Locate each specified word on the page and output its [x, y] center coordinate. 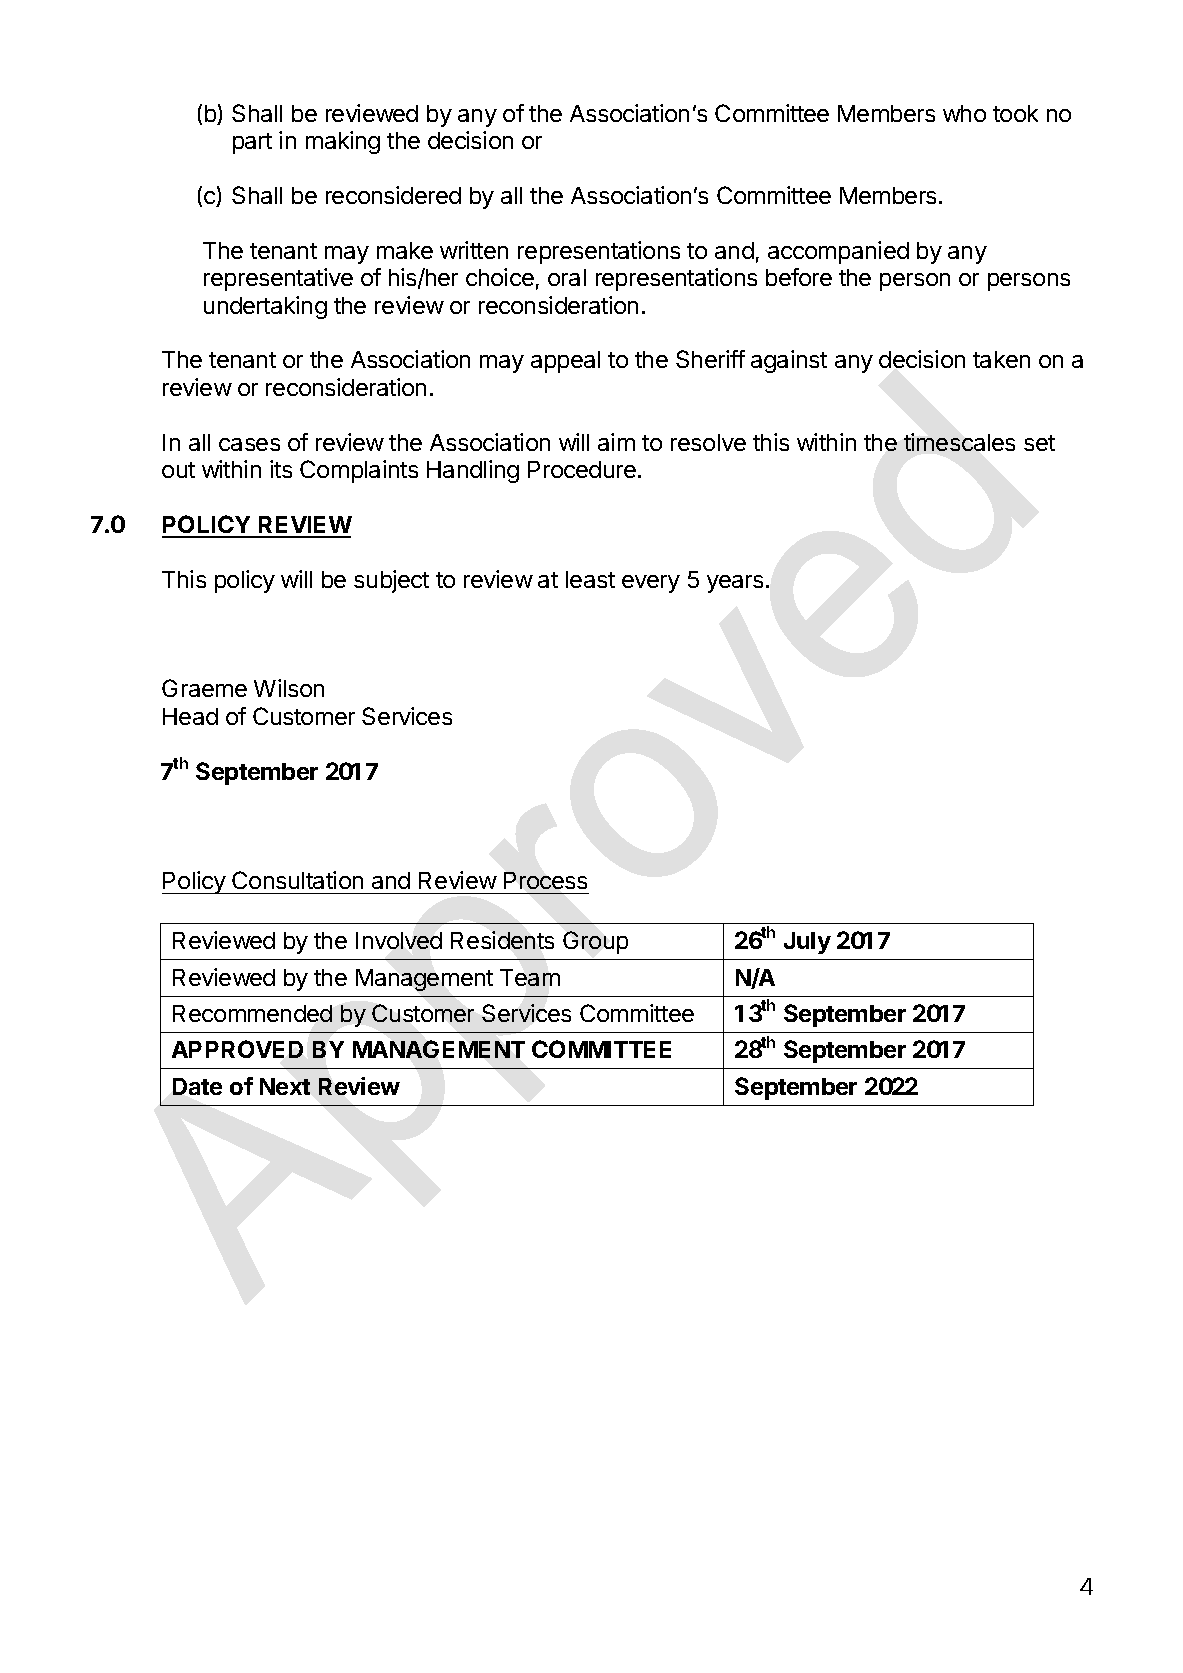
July [807, 943]
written [474, 250]
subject [391, 581]
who [964, 113]
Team [530, 977]
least [590, 579]
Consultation [297, 880]
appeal [565, 362]
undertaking [265, 307]
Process [545, 880]
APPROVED [237, 1049]
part [252, 143]
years [735, 584]
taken [1001, 359]
